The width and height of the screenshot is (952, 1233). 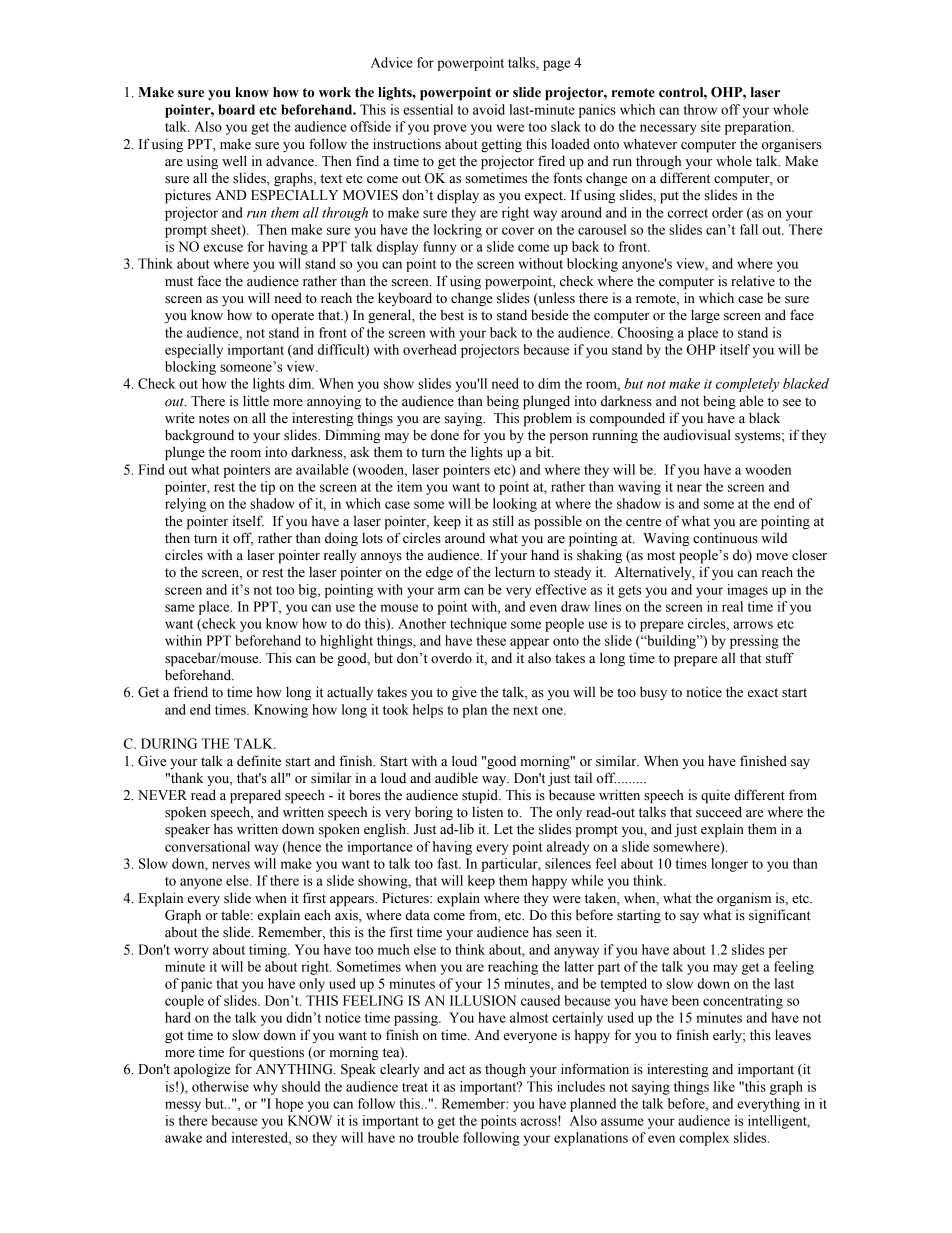 I want to click on throw, so click(x=700, y=109).
